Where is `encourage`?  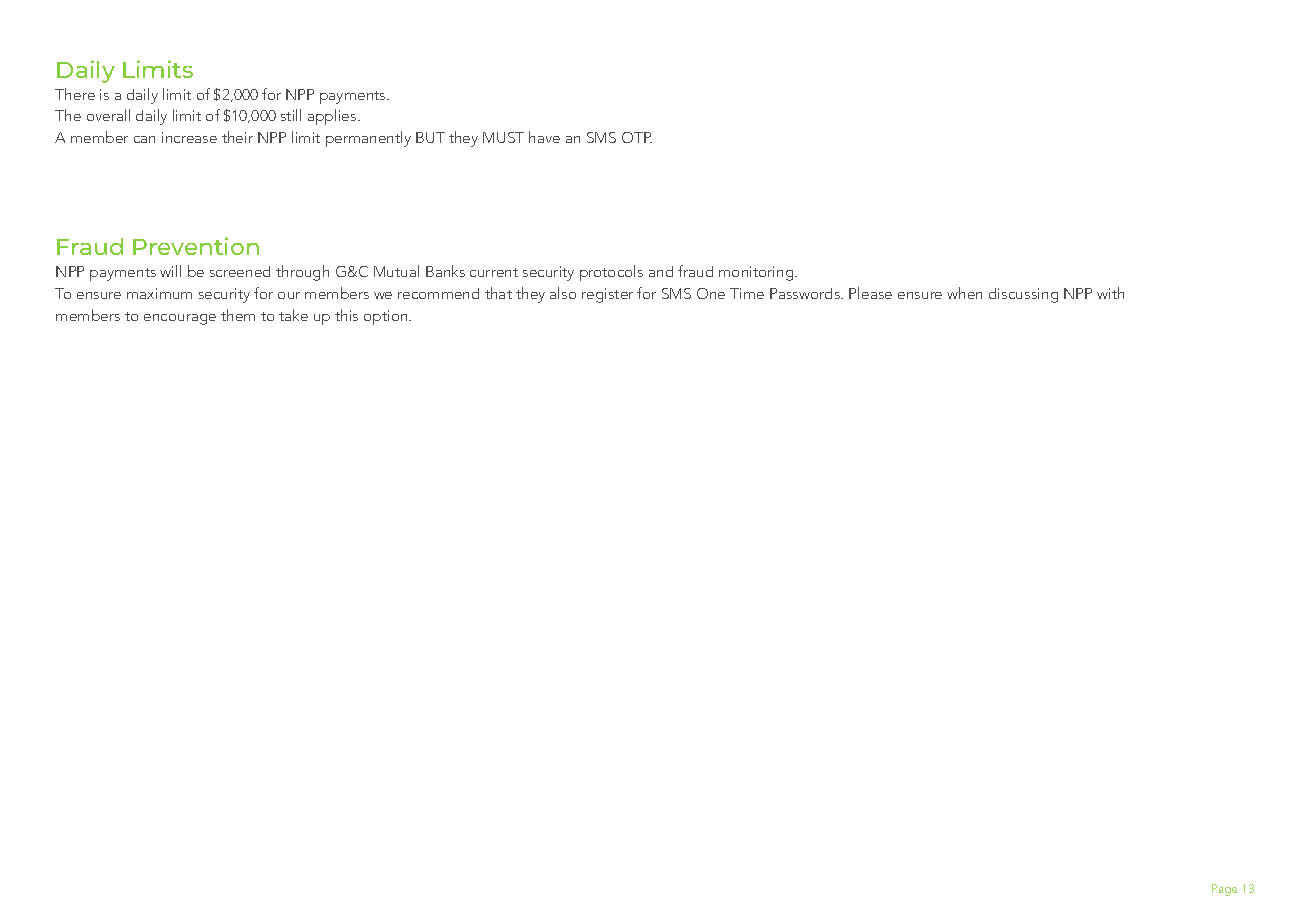
encourage is located at coordinates (180, 319).
